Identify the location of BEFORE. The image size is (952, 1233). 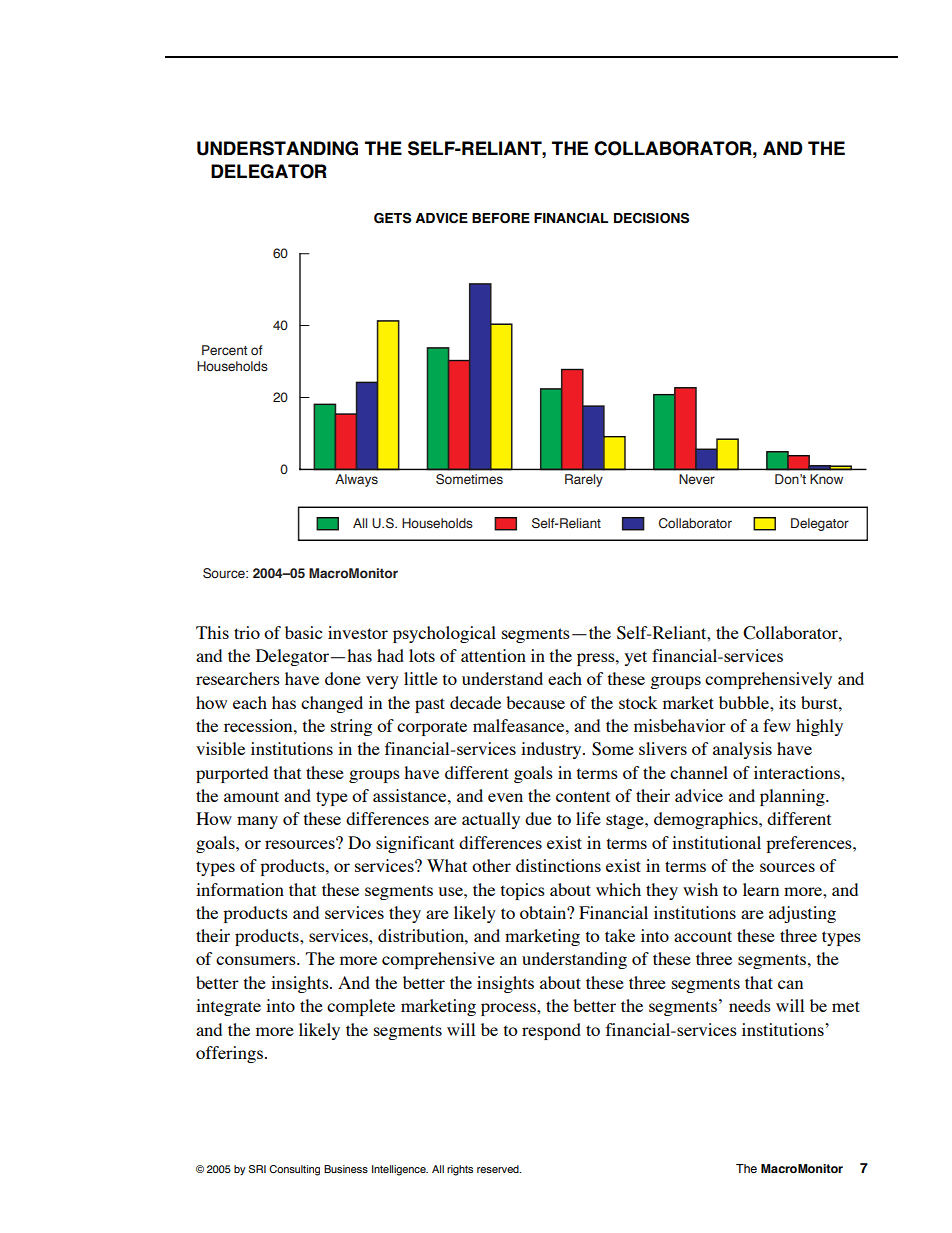
(501, 218).
